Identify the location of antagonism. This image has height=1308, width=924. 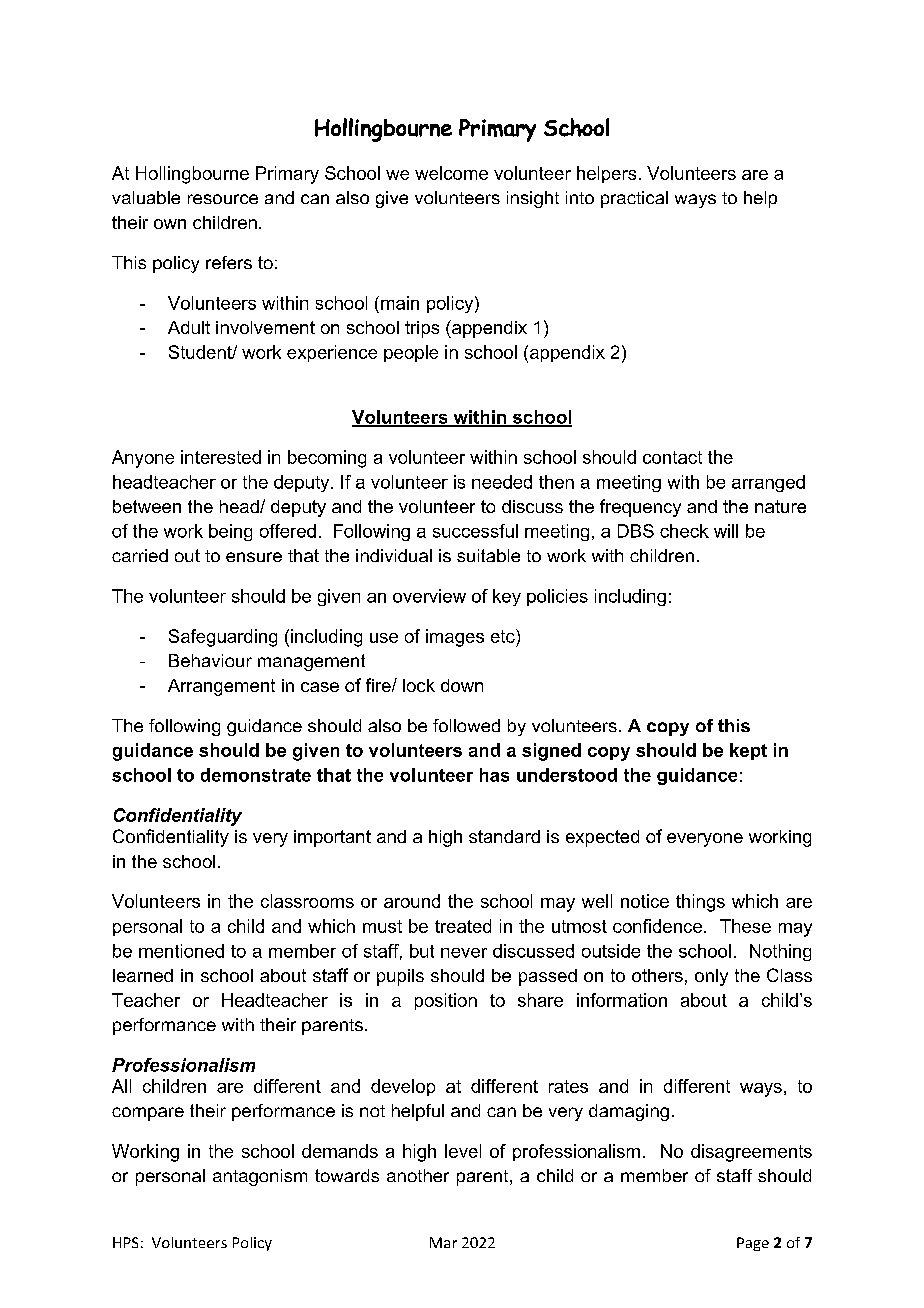
(260, 1177).
